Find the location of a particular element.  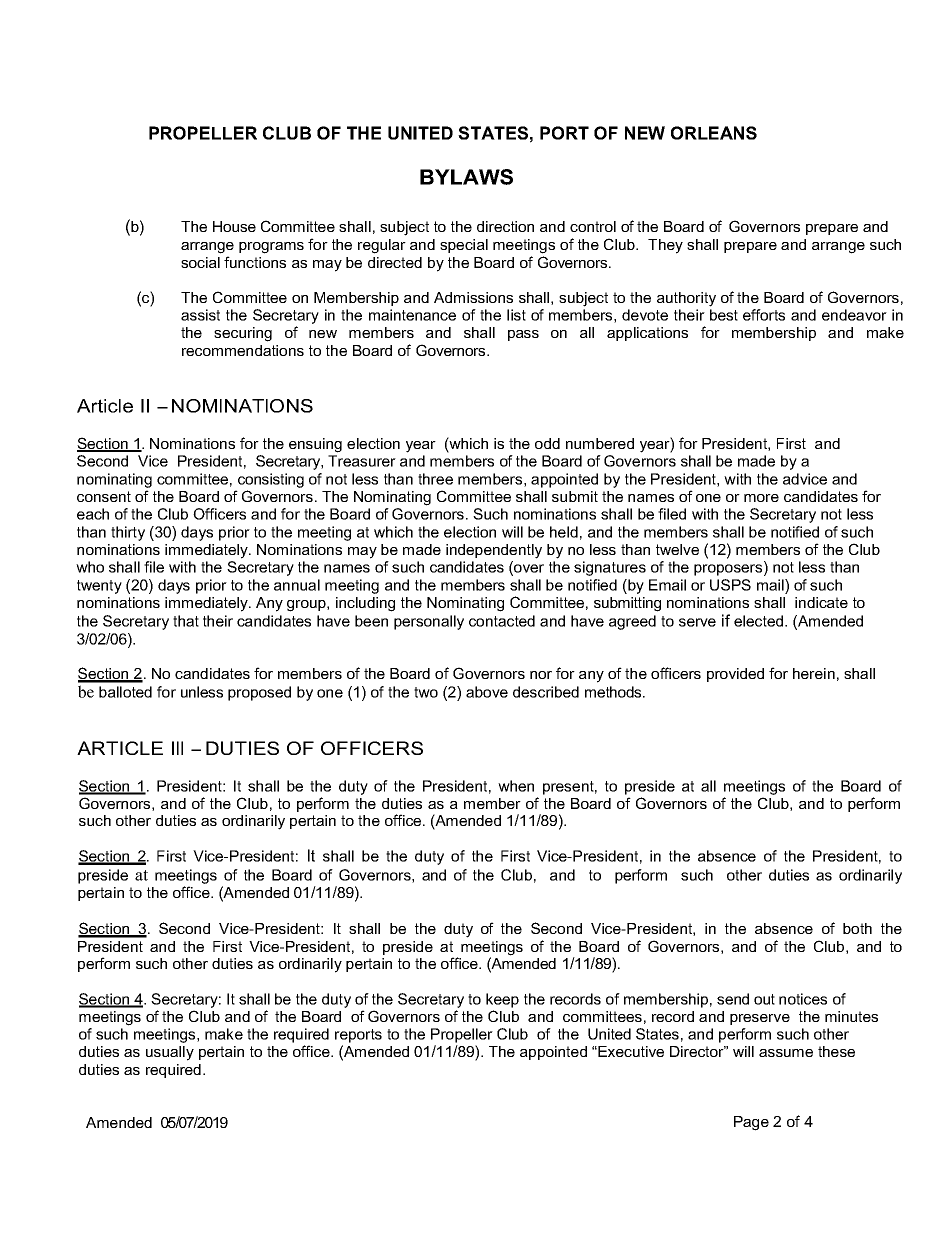

consent is located at coordinates (104, 496).
